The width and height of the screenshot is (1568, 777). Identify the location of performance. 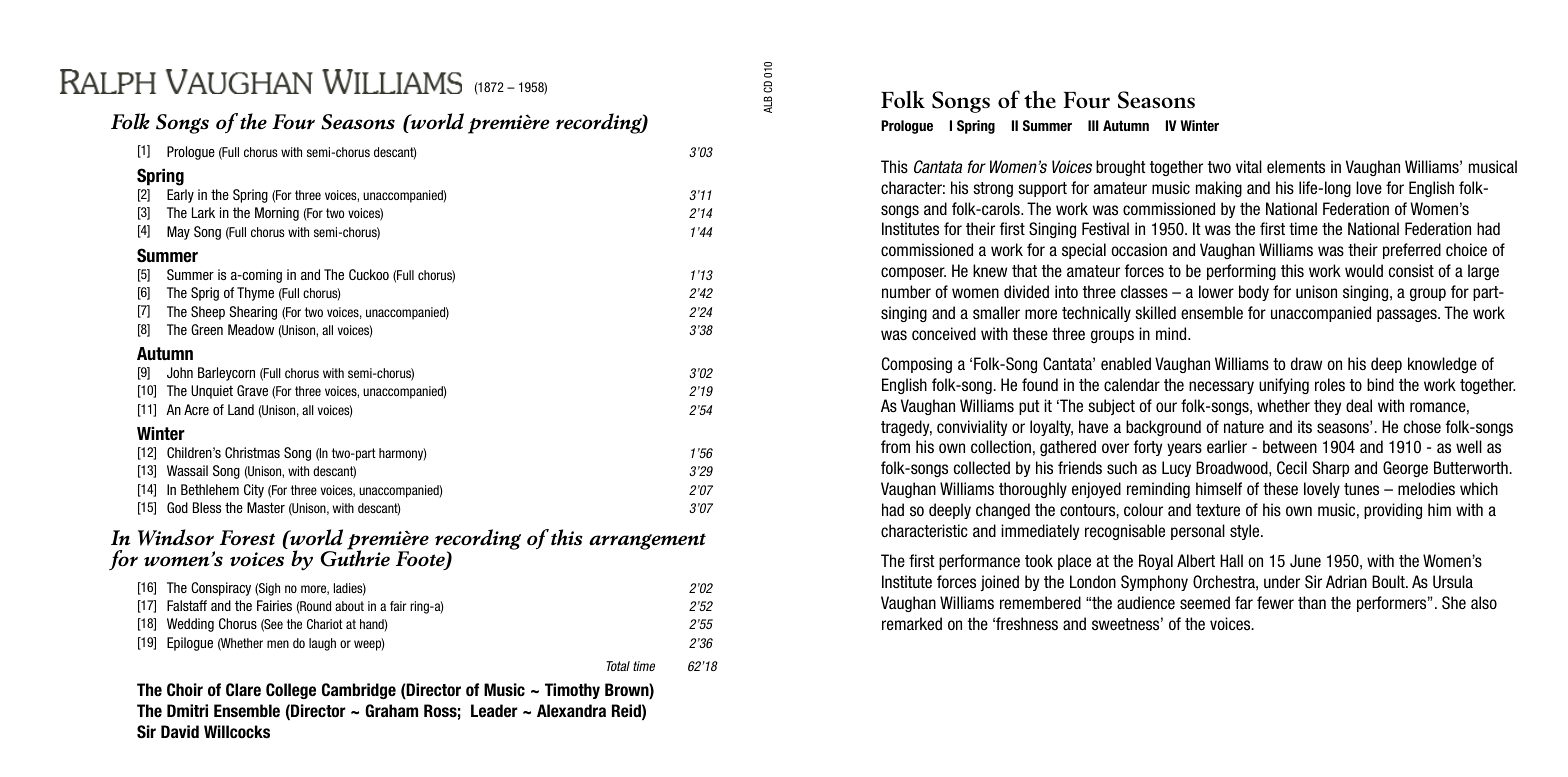
(979, 562).
